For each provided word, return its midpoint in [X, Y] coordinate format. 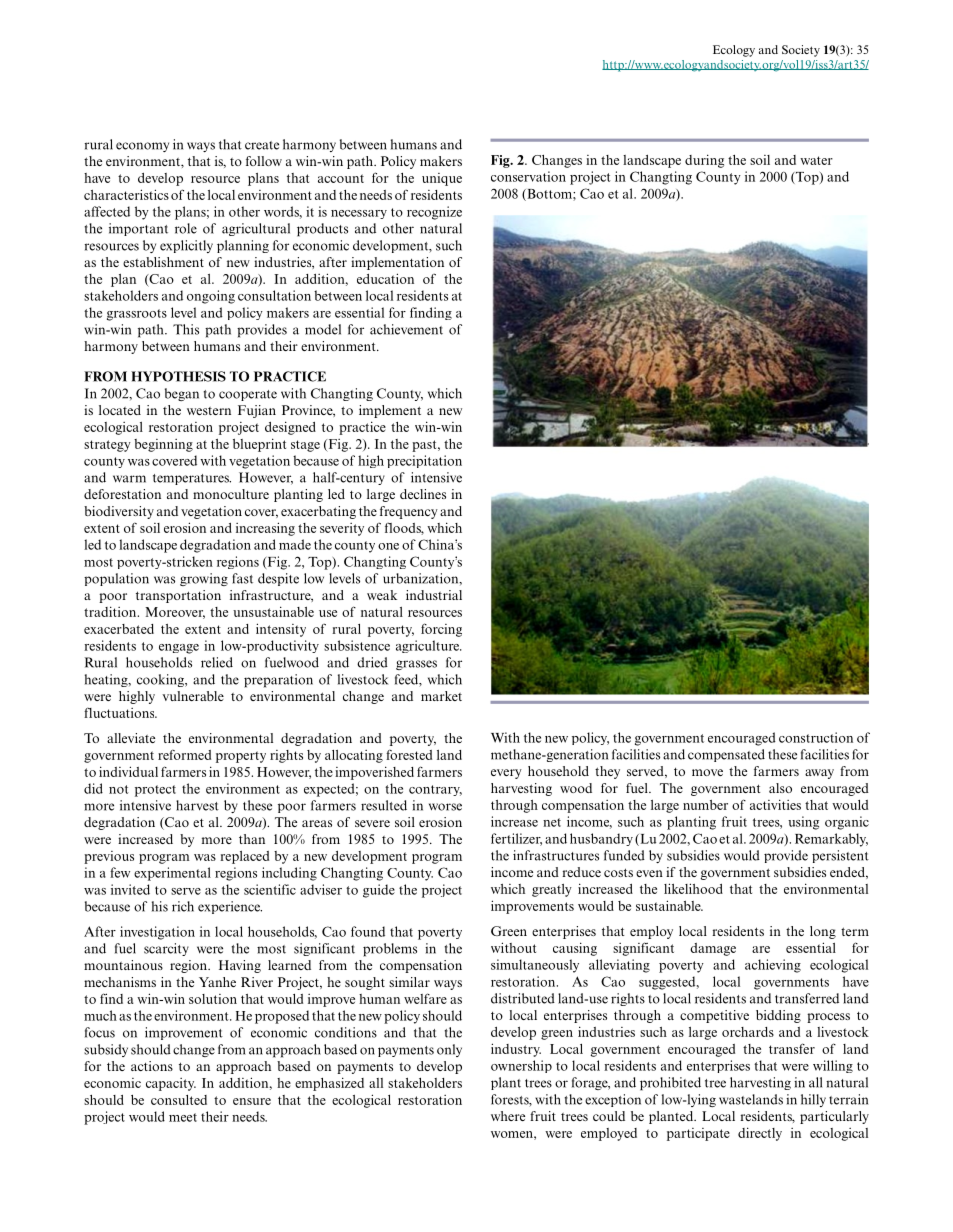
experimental [172, 874]
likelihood [693, 888]
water [816, 160]
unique [442, 179]
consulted [179, 1100]
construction [816, 737]
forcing [441, 630]
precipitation [424, 461]
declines [423, 494]
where [508, 1116]
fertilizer [516, 839]
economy [142, 147]
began [182, 394]
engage [179, 649]
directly [760, 1134]
